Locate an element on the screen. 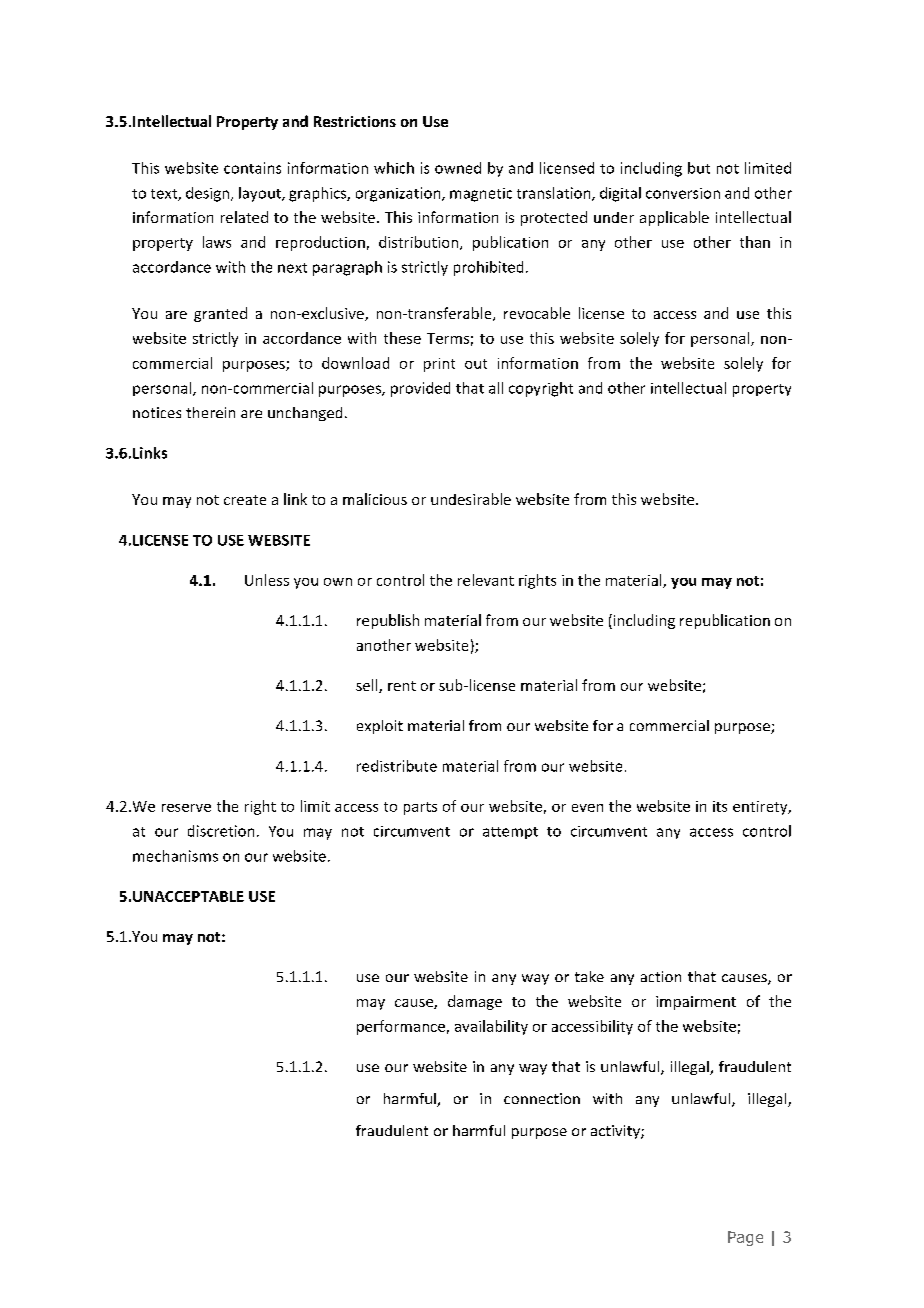 The image size is (924, 1308). Unless is located at coordinates (267, 580).
